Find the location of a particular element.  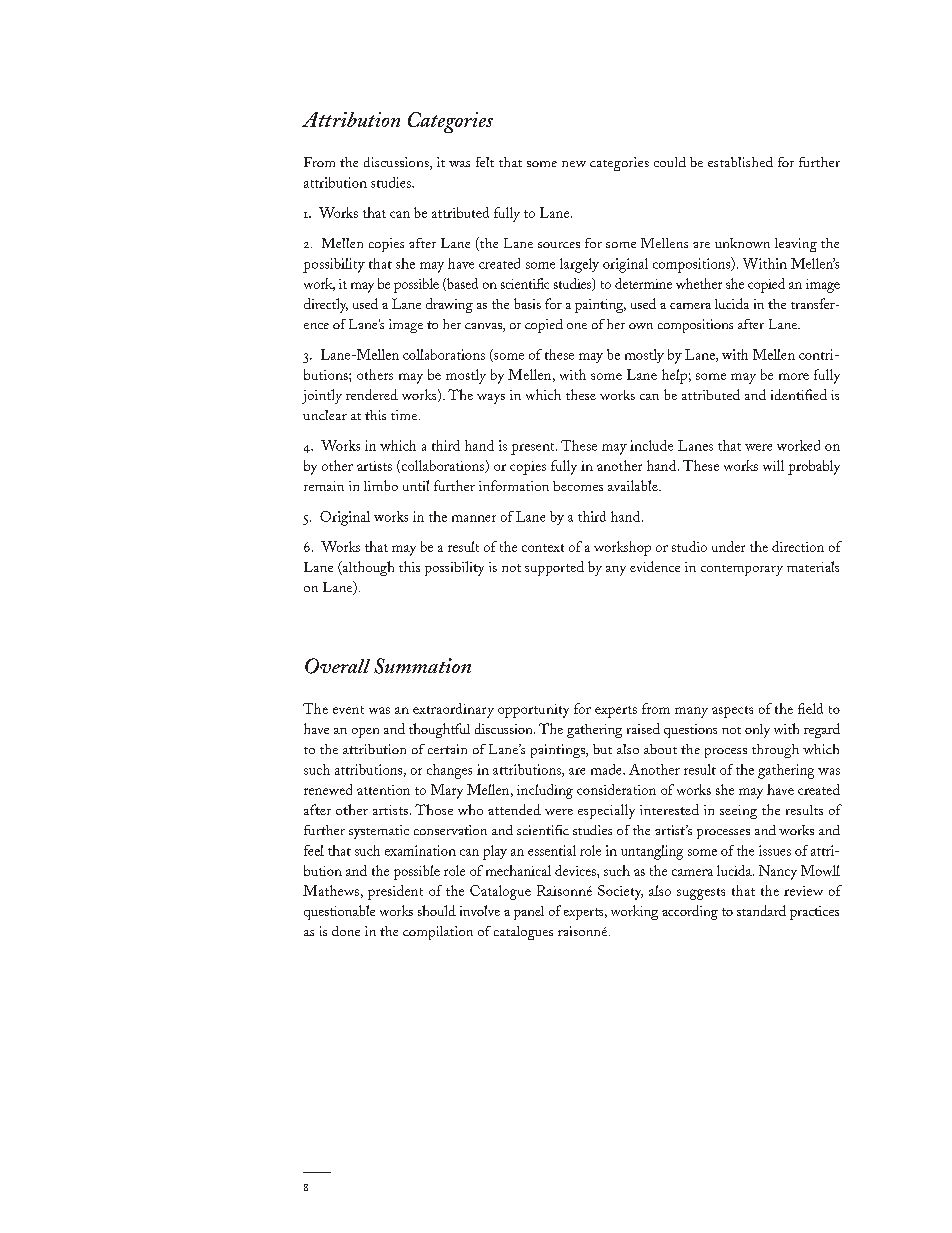

only is located at coordinates (757, 731).
